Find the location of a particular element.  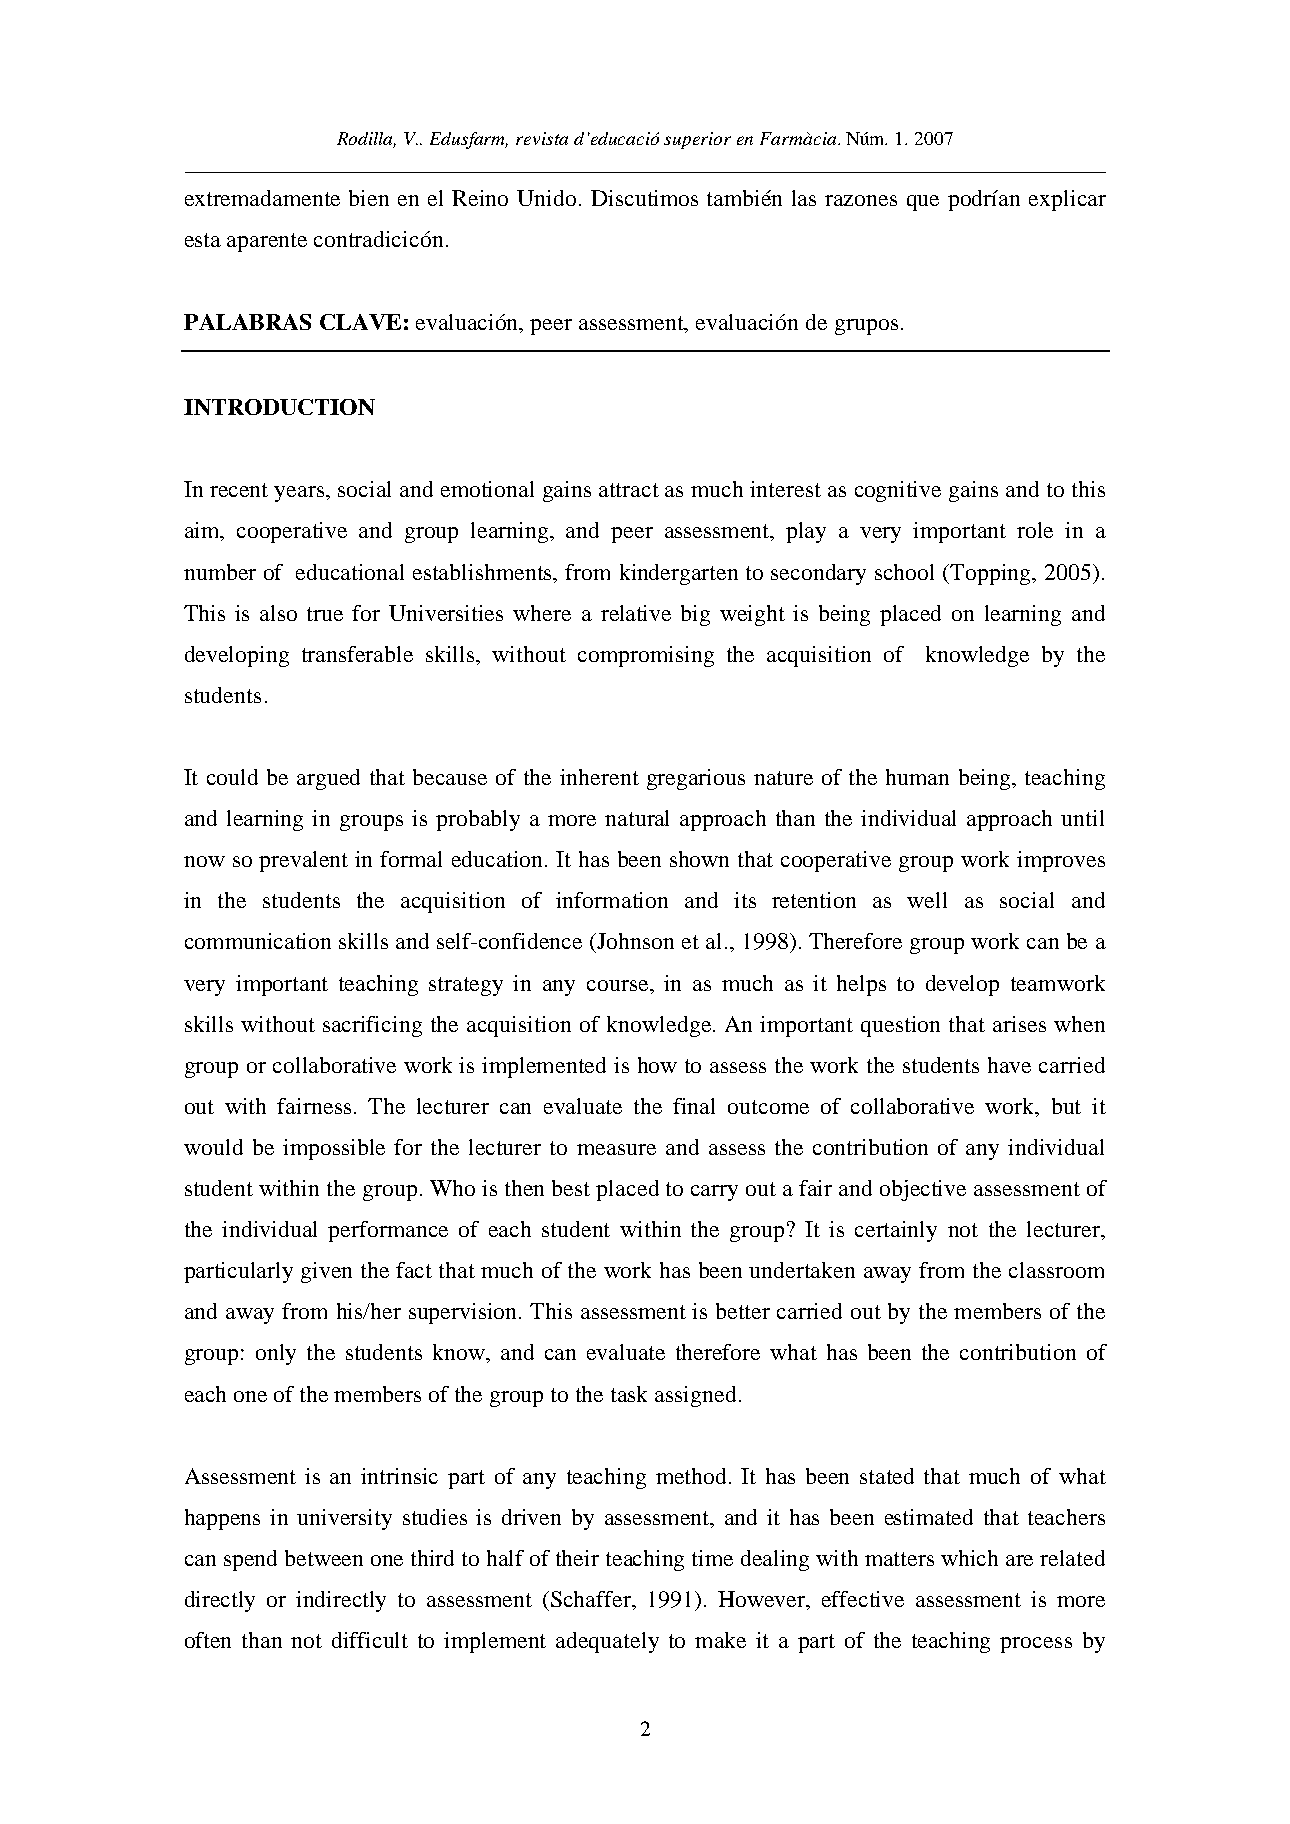

bien is located at coordinates (369, 198).
